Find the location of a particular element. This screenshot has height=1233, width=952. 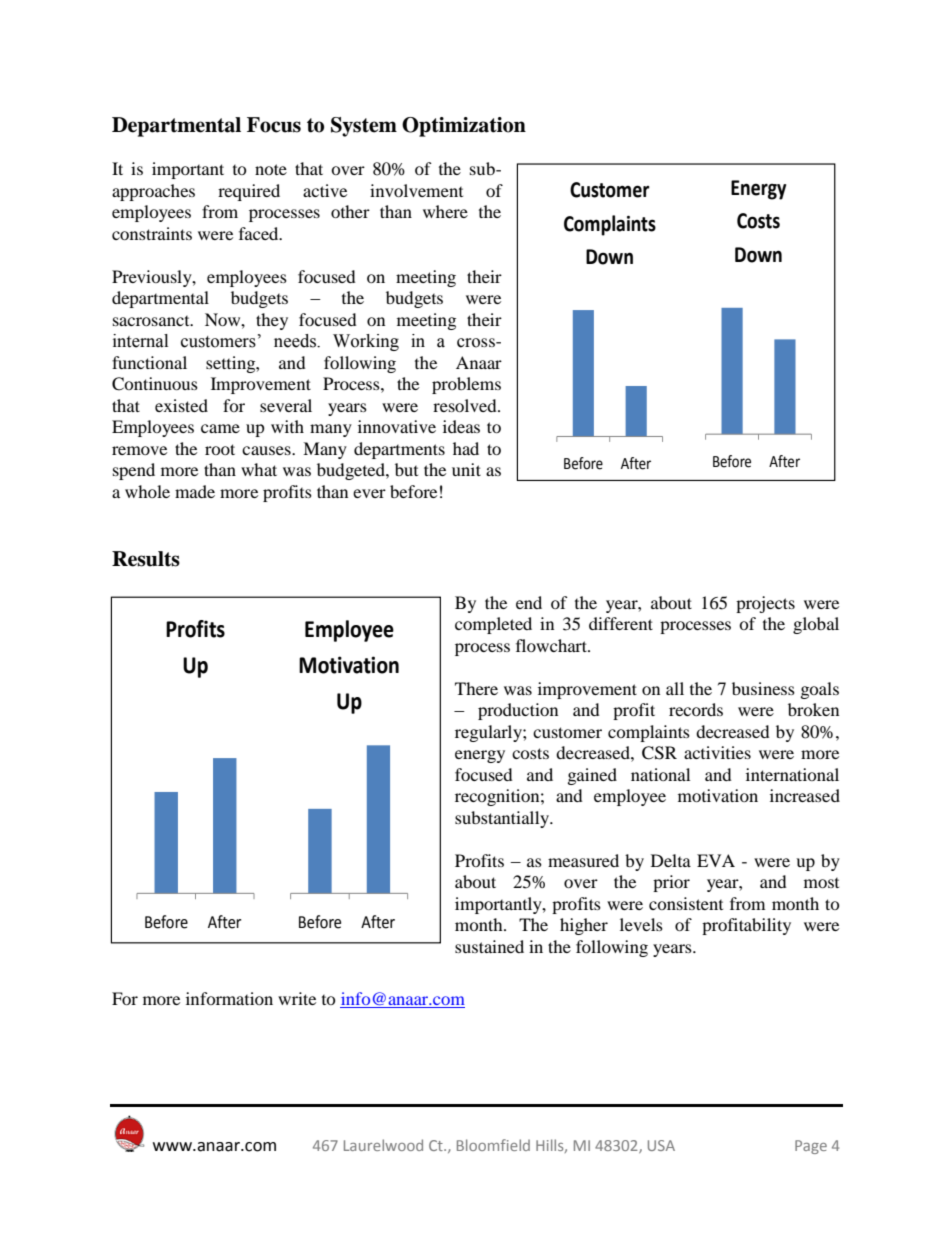

where is located at coordinates (445, 211).
